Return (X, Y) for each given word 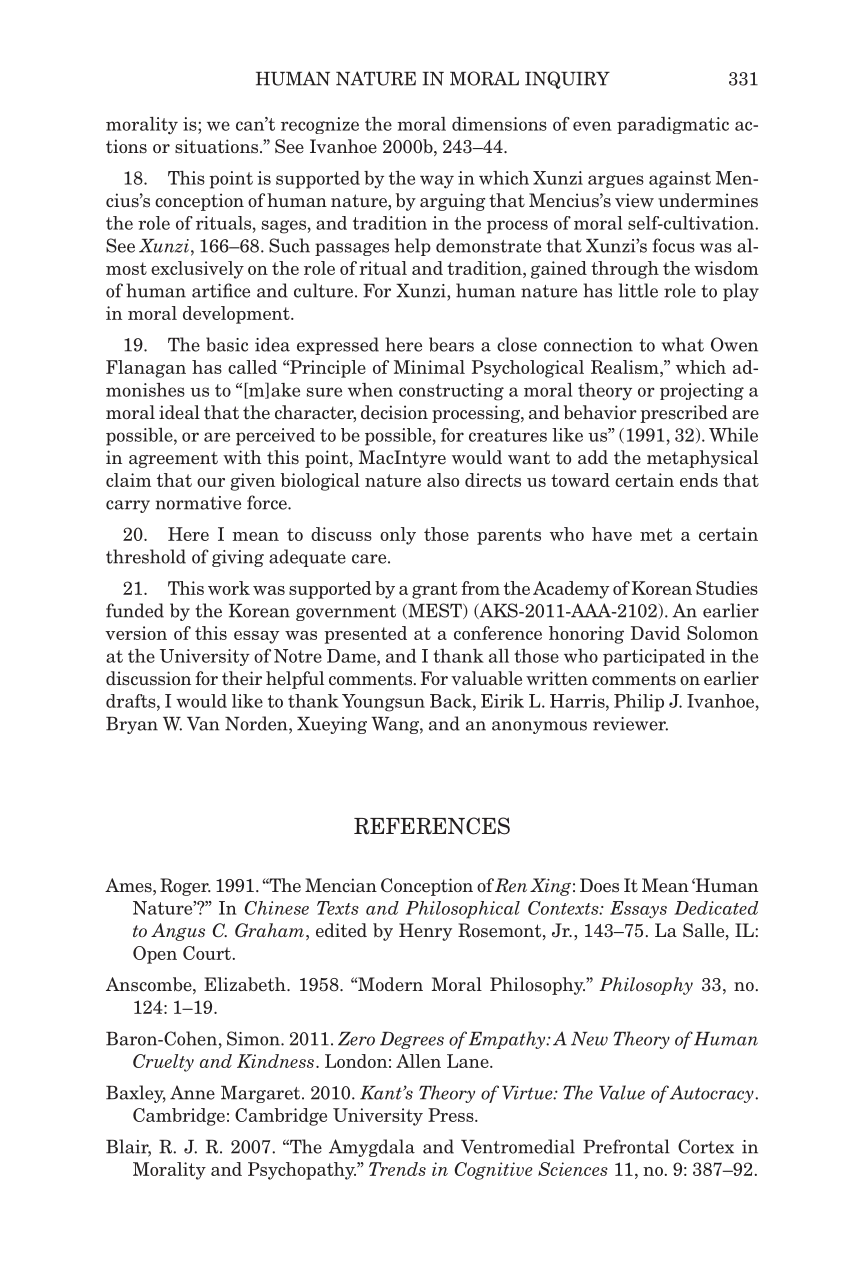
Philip (639, 703)
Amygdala (372, 1148)
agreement (173, 460)
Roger (185, 887)
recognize (320, 125)
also (443, 480)
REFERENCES (432, 826)
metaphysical (702, 459)
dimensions (499, 124)
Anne (192, 1092)
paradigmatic (673, 125)
